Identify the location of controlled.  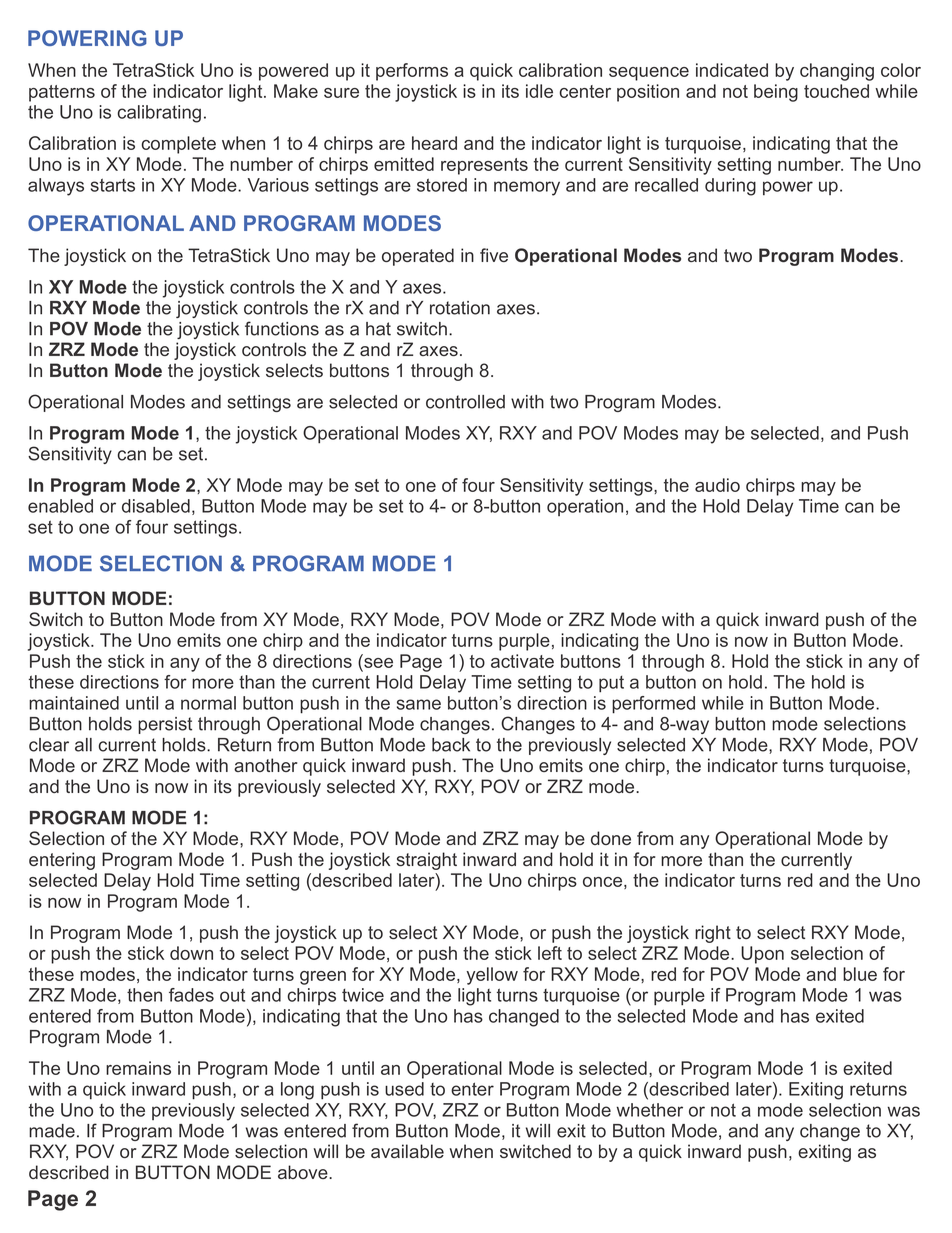
(465, 402).
